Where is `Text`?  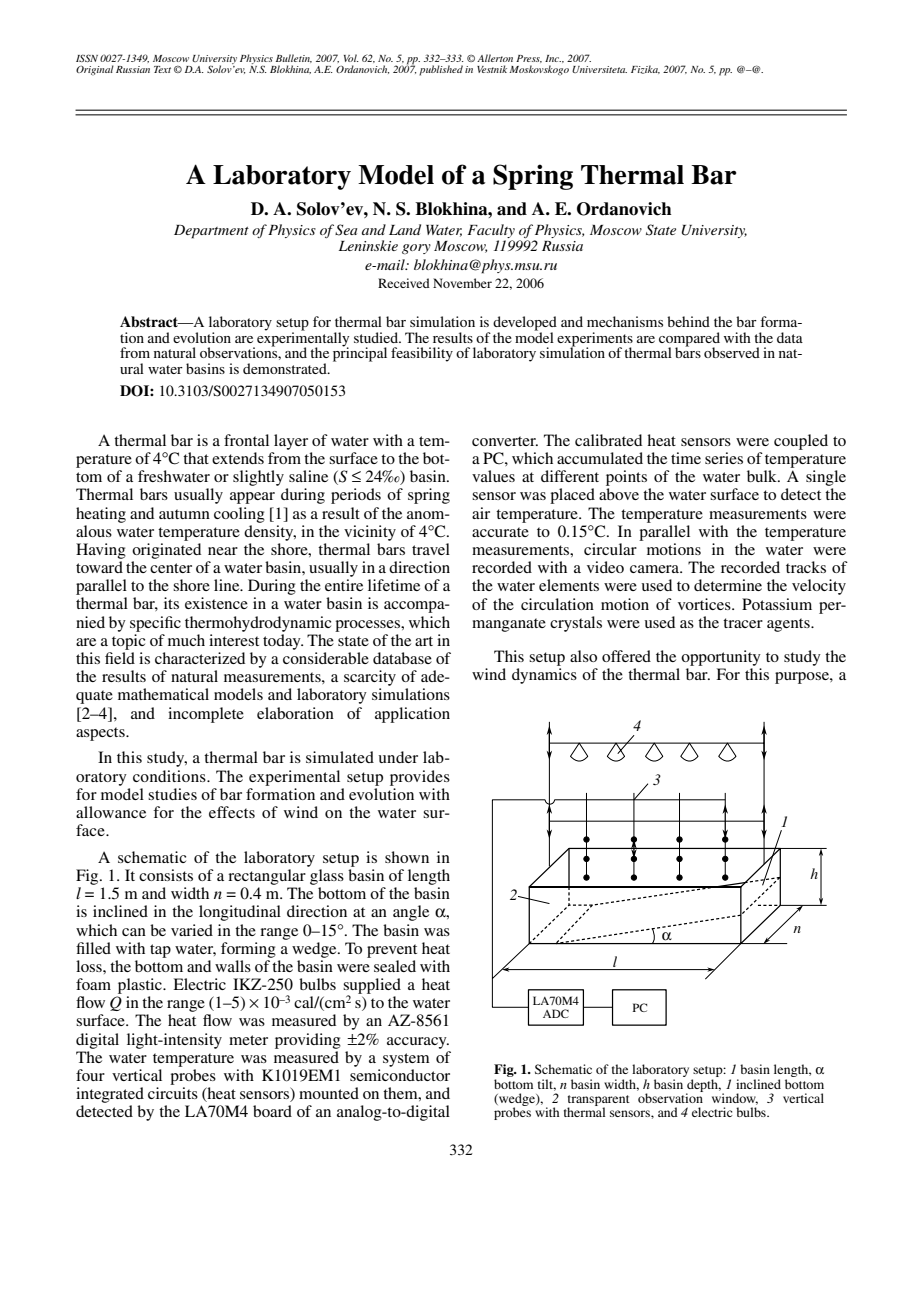
Text is located at coordinates (162, 69).
